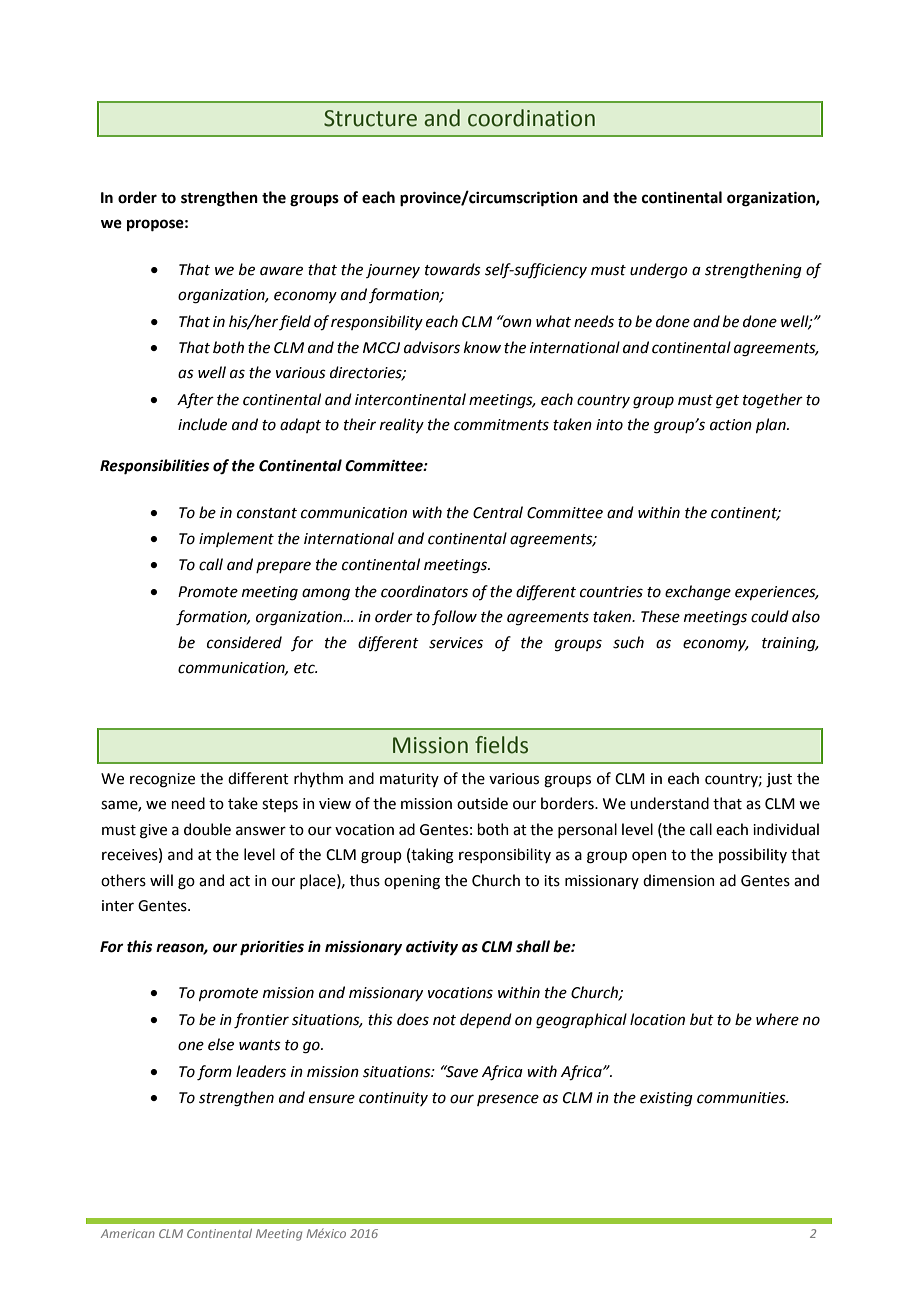 Image resolution: width=924 pixels, height=1308 pixels. I want to click on but, so click(702, 1019).
